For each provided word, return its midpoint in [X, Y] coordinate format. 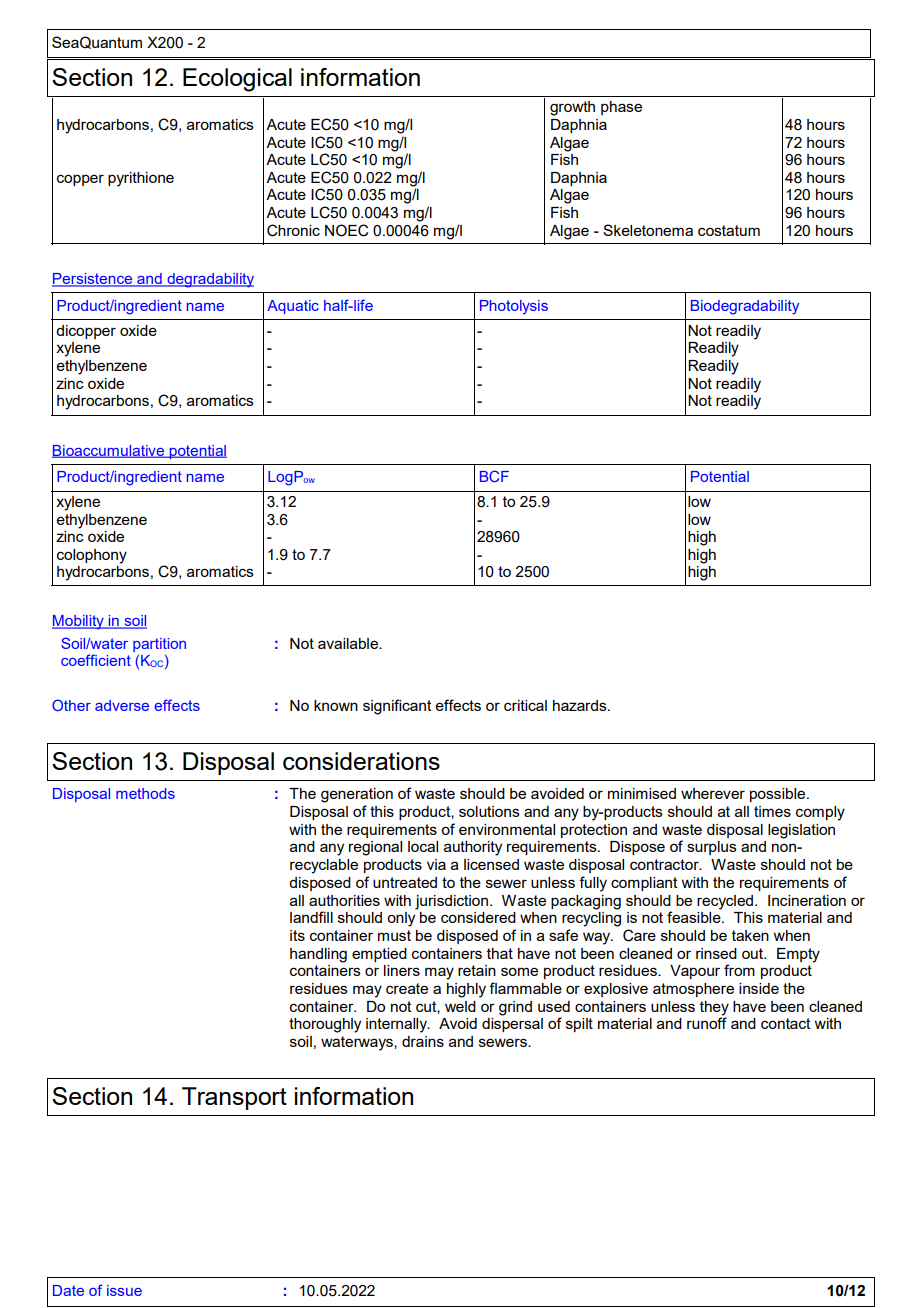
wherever [713, 793]
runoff [707, 1023]
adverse [122, 705]
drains [423, 1041]
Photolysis [514, 307]
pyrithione [141, 179]
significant [397, 707]
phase [621, 108]
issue [124, 1290]
